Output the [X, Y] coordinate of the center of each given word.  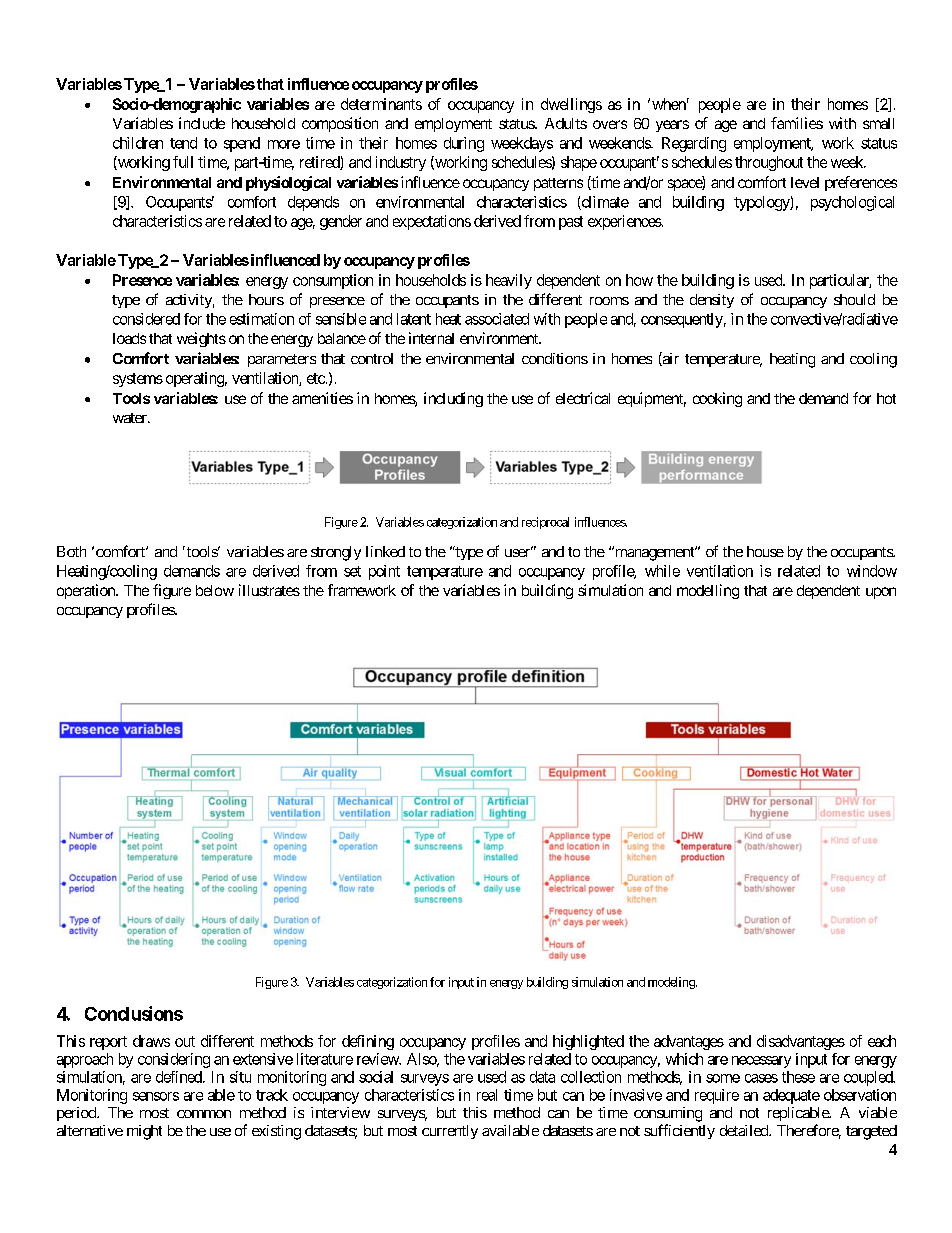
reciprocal [545, 523]
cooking [717, 399]
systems [138, 380]
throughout [769, 163]
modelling [708, 591]
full [183, 162]
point [384, 572]
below [215, 590]
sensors [156, 1096]
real [487, 1095]
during [464, 144]
